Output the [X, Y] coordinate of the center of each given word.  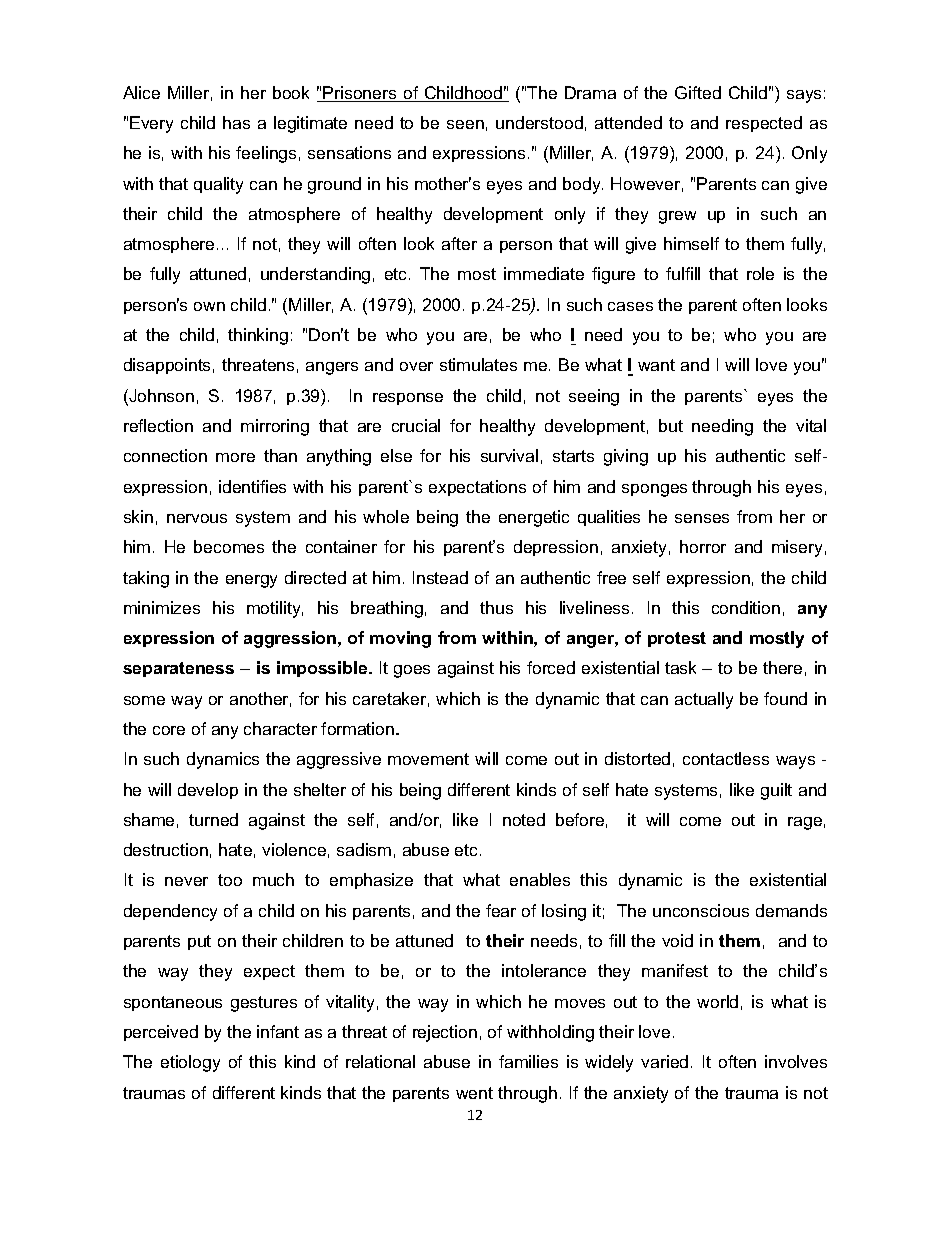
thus [496, 607]
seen [465, 124]
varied [664, 1061]
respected [764, 124]
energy [251, 581]
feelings [266, 154]
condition [746, 607]
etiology [190, 1063]
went [474, 1093]
